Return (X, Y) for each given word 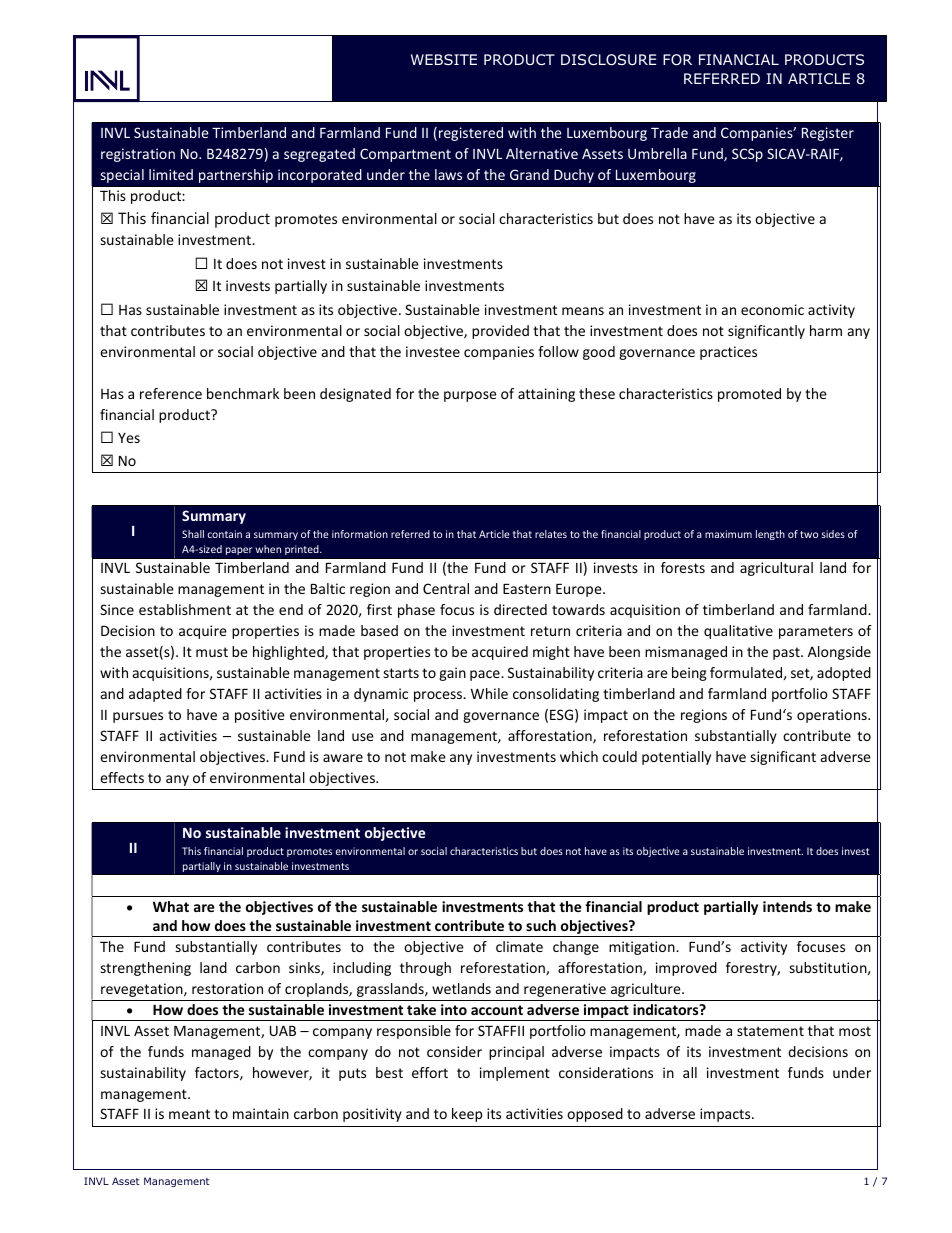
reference (171, 393)
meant (189, 1114)
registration (138, 155)
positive (260, 716)
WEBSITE (444, 59)
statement (770, 1031)
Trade (669, 132)
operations (833, 716)
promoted (749, 395)
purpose (470, 396)
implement (515, 1074)
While (489, 693)
